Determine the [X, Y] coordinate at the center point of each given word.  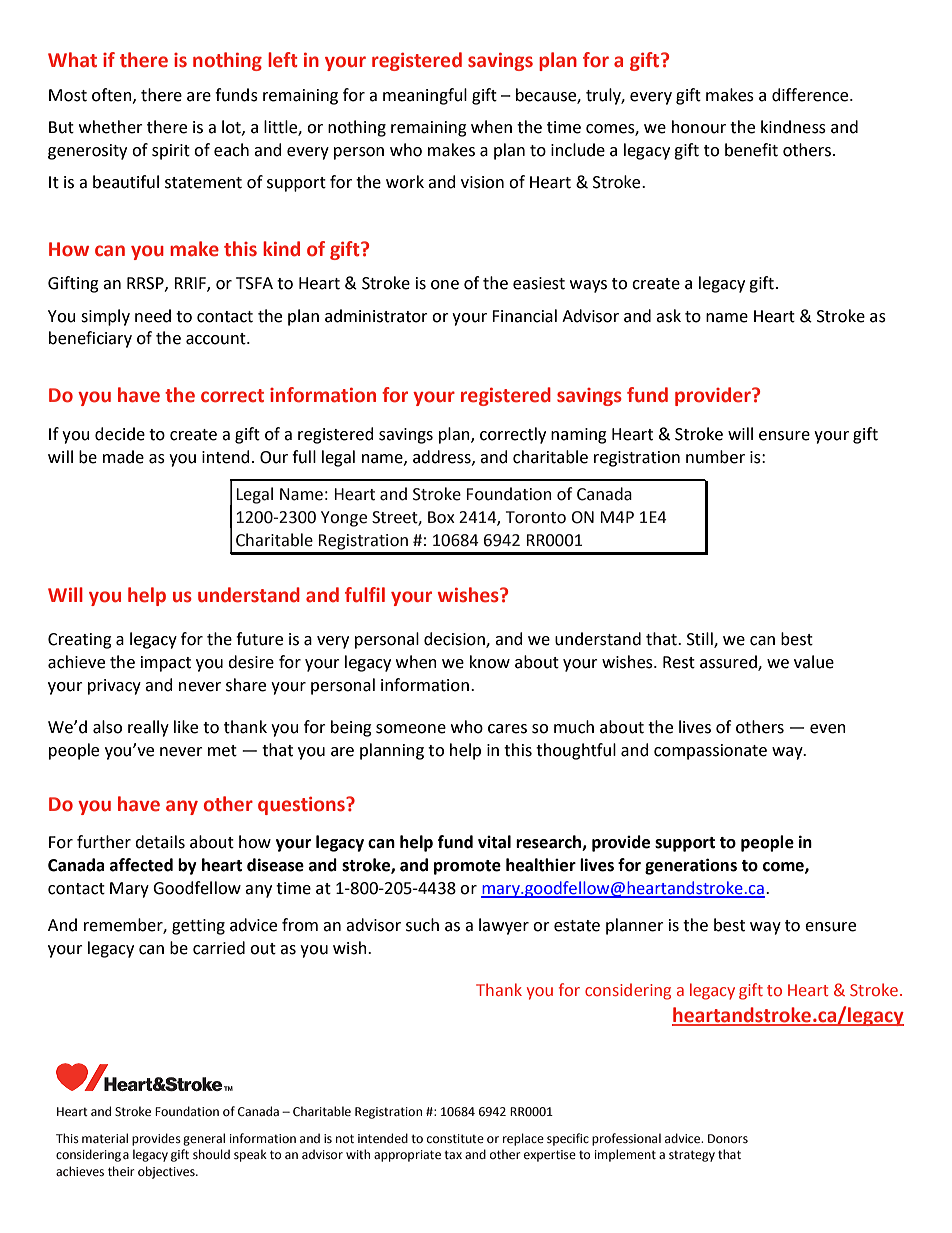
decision [455, 639]
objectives [167, 1172]
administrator [376, 316]
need [153, 316]
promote [467, 867]
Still [701, 639]
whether [111, 127]
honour [699, 127]
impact [166, 664]
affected [141, 865]
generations [691, 866]
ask [668, 316]
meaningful [425, 96]
